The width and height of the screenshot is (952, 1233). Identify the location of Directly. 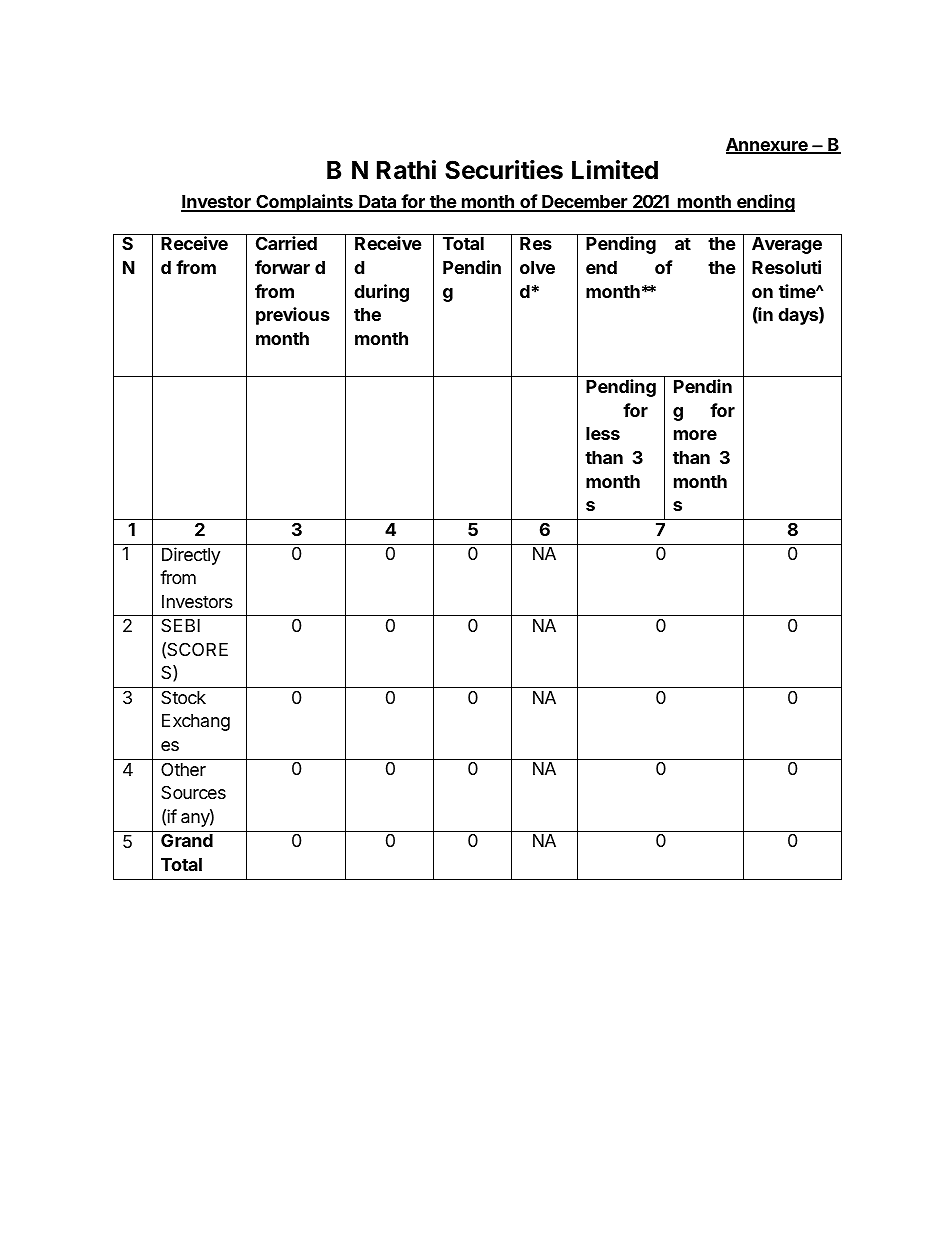
(191, 556).
